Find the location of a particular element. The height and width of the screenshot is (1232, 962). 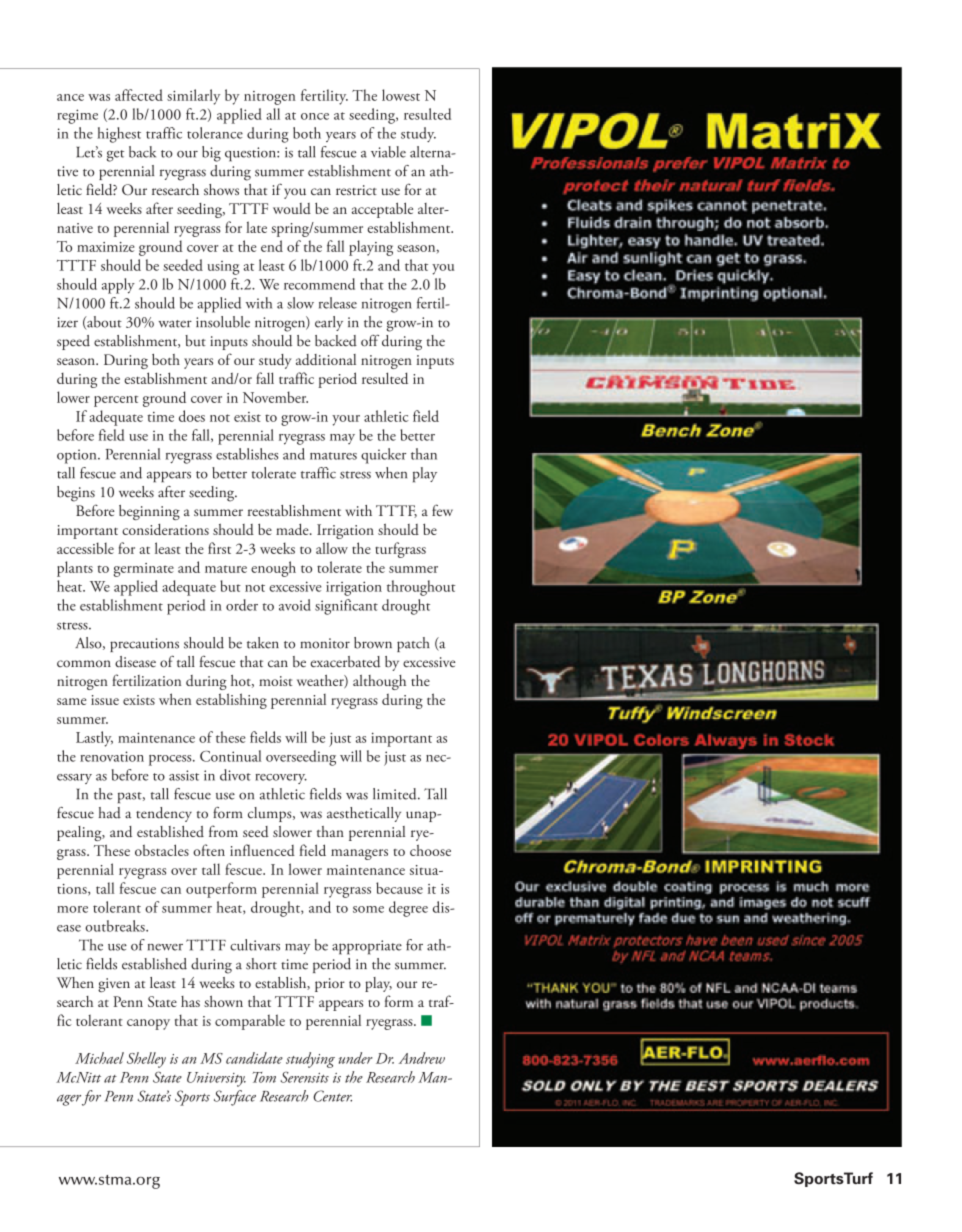

viable is located at coordinates (388, 152).
